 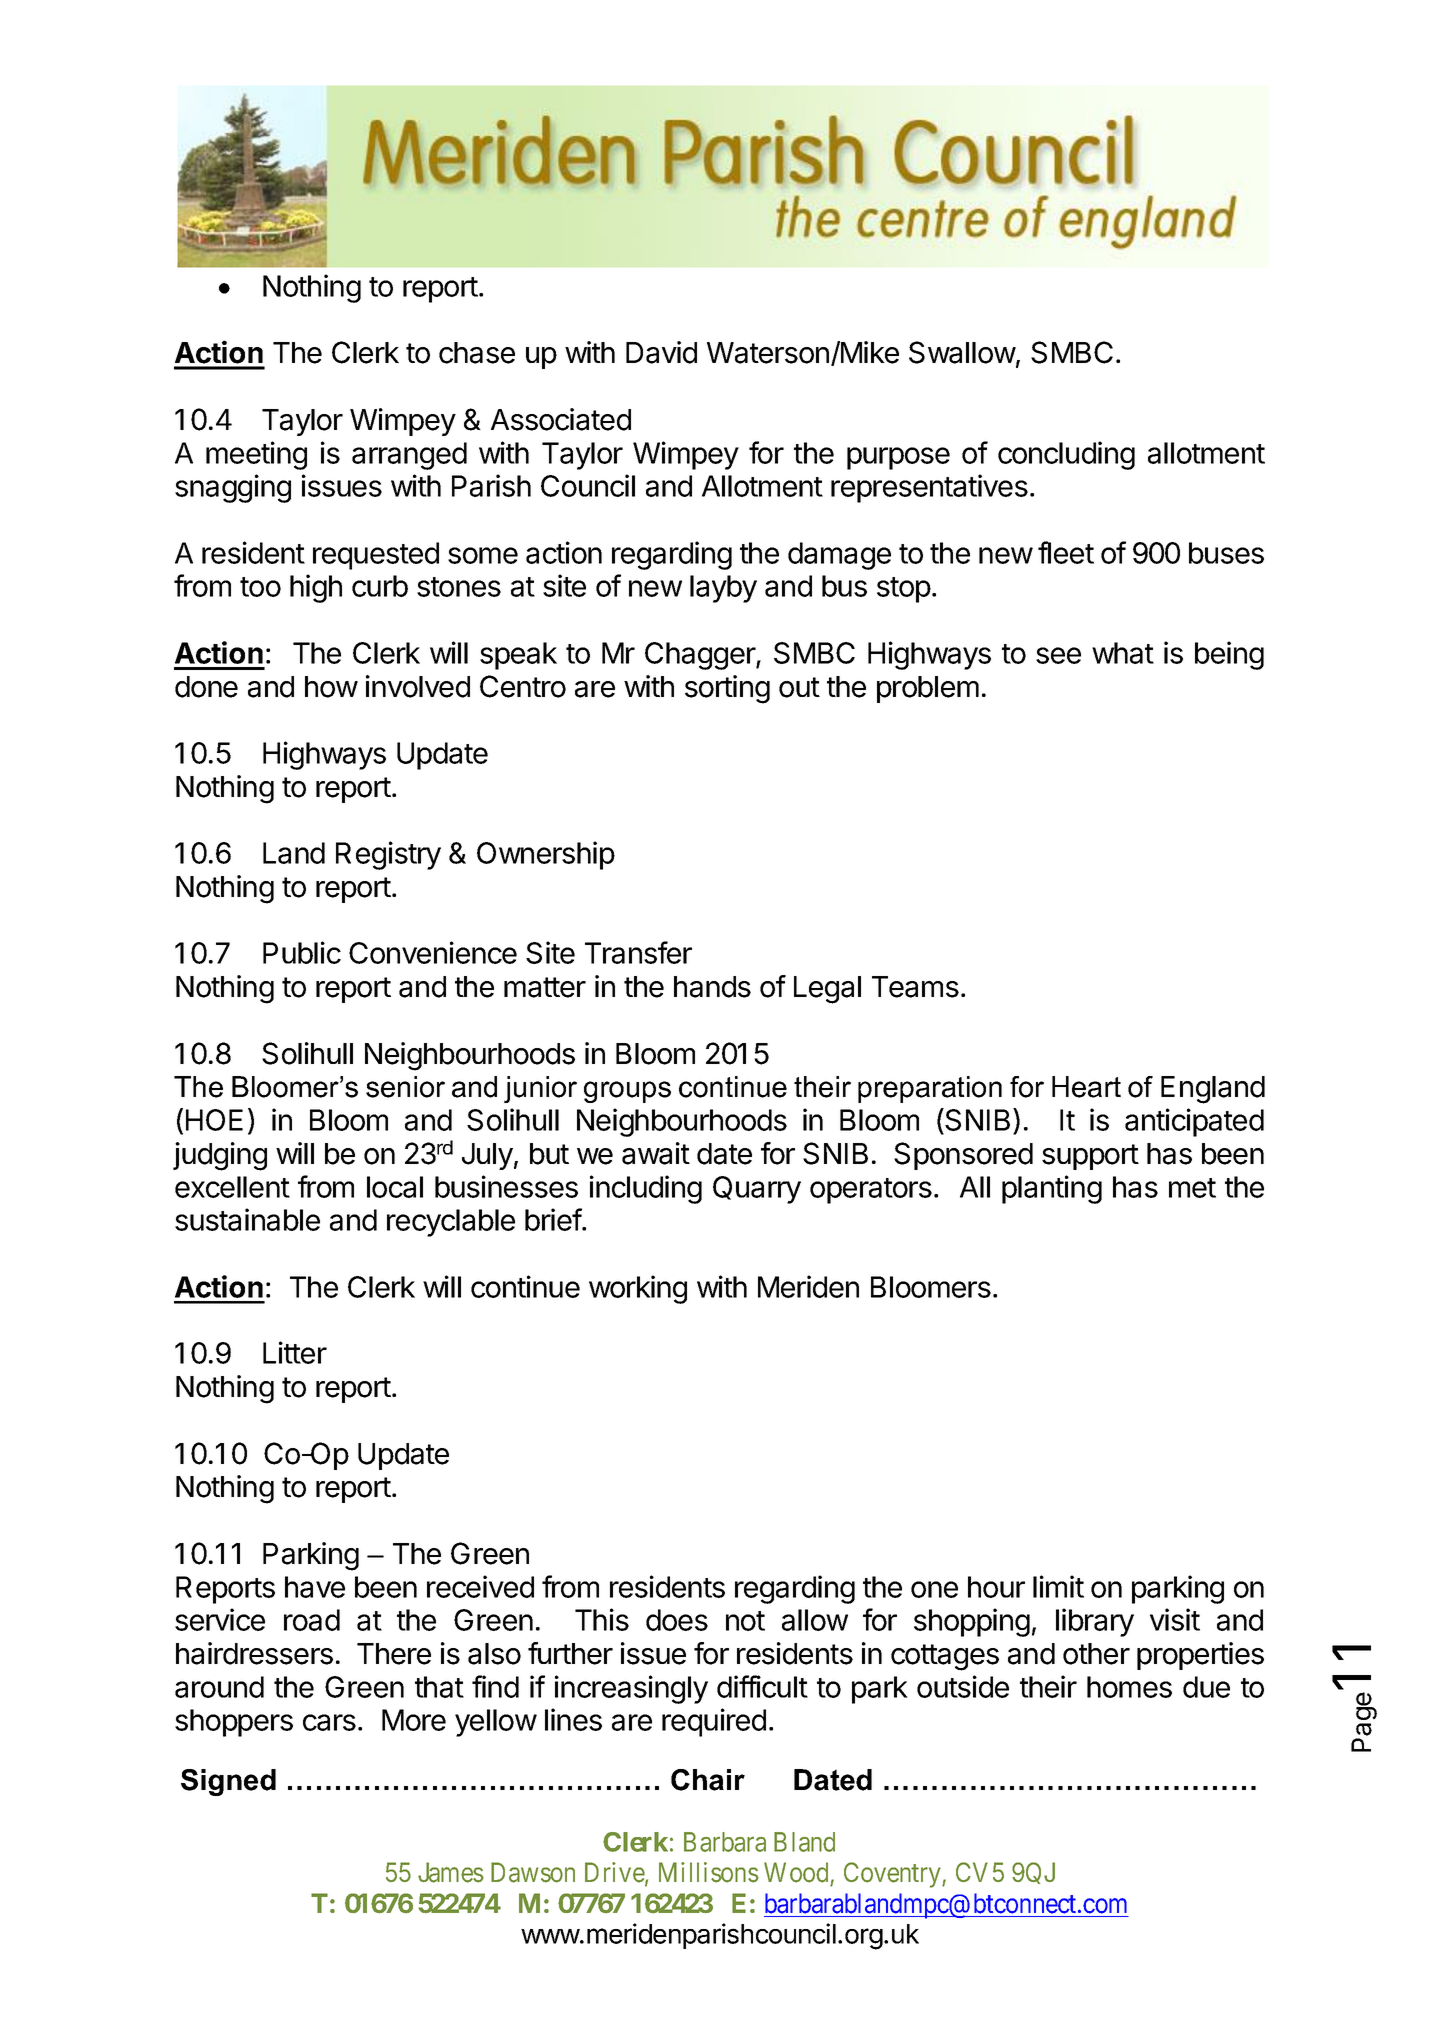 What do you see at coordinates (228, 1782) in the screenshot?
I see `Signed` at bounding box center [228, 1782].
